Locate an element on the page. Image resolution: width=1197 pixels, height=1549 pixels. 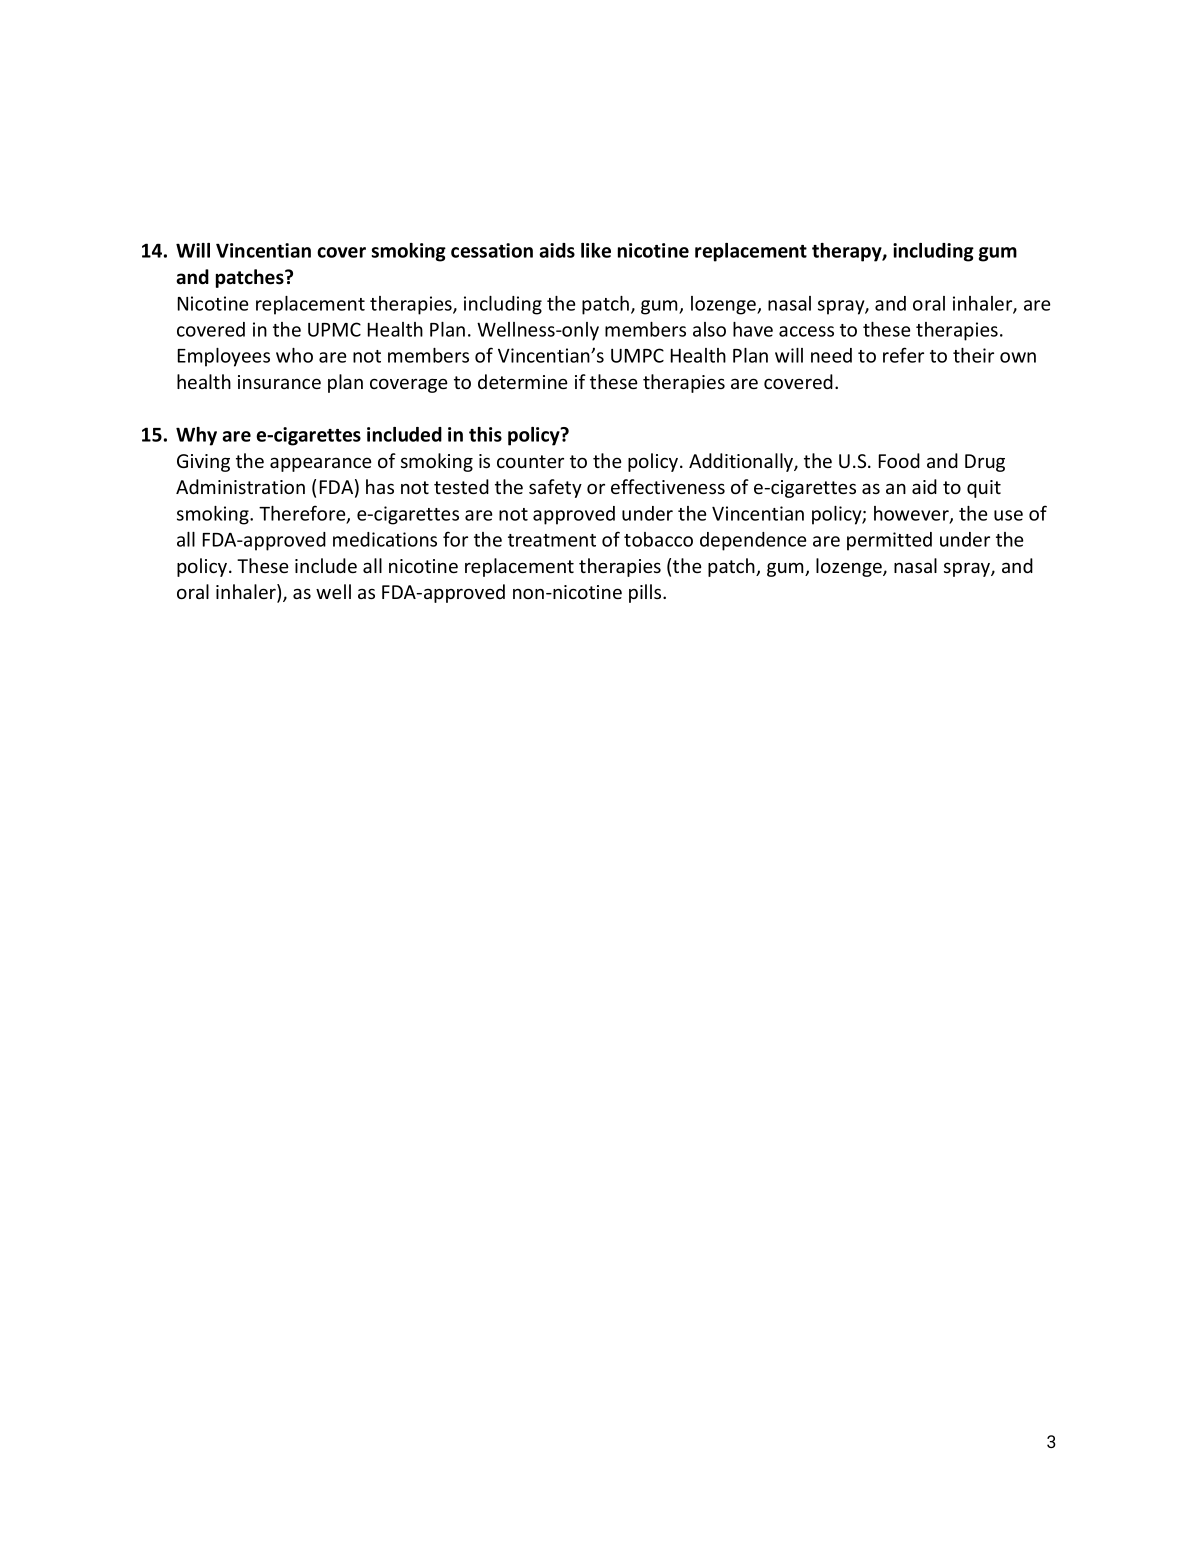
quit is located at coordinates (984, 489).
